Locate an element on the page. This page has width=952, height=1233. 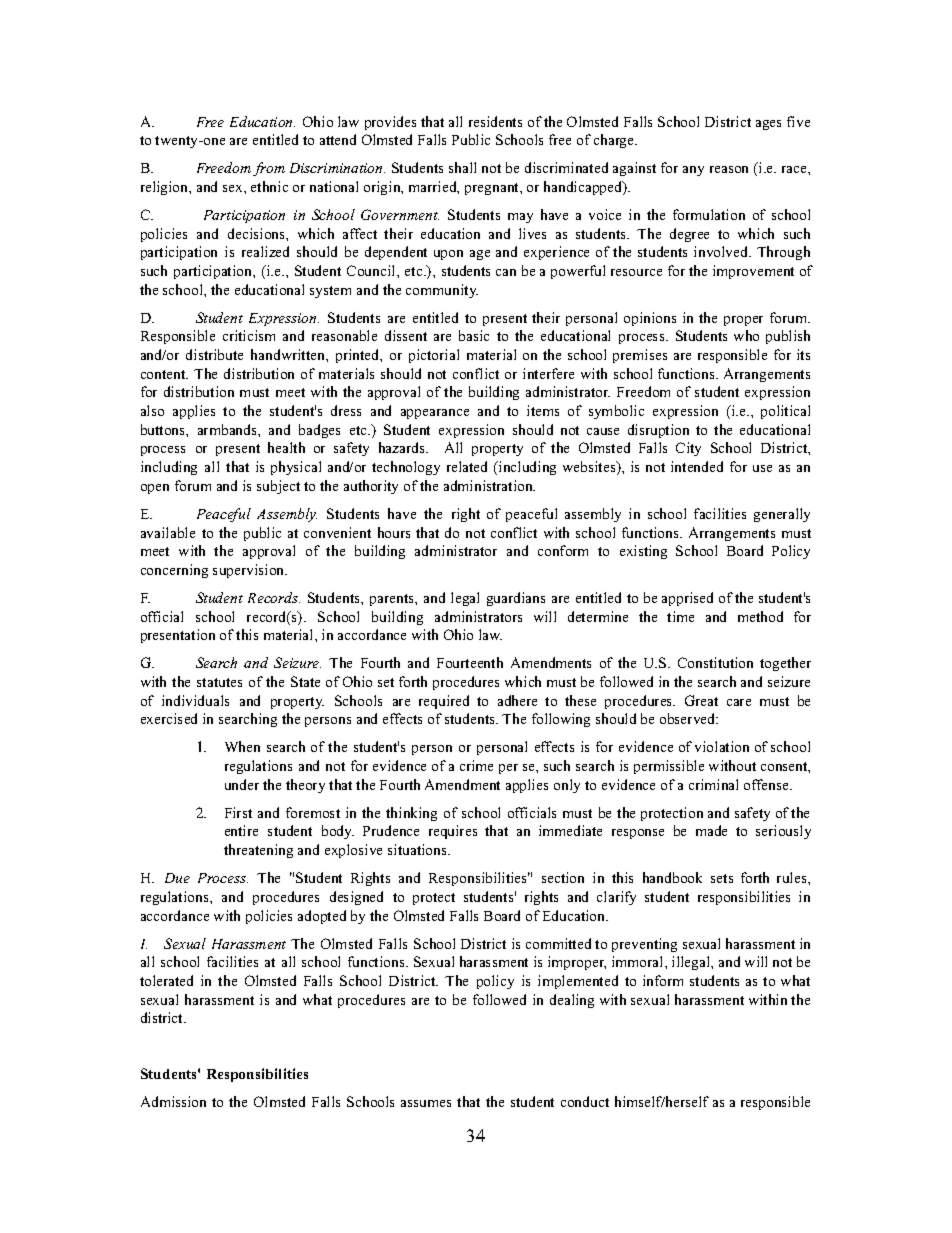
who is located at coordinates (746, 335).
